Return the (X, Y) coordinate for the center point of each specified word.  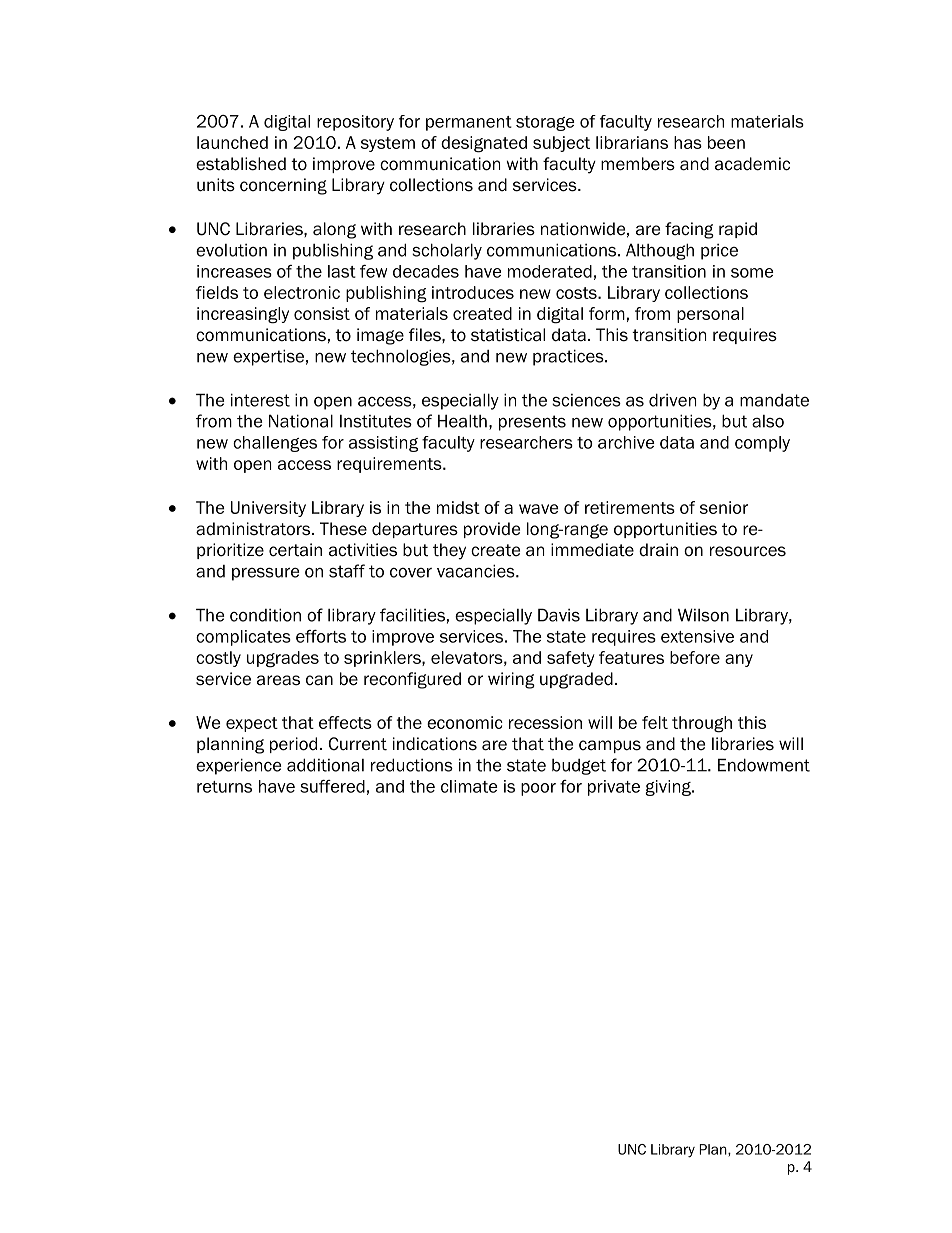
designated (484, 144)
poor (538, 789)
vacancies (477, 571)
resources (748, 551)
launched (232, 142)
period (293, 745)
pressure (265, 574)
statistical (508, 335)
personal (710, 315)
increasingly (243, 315)
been (726, 142)
